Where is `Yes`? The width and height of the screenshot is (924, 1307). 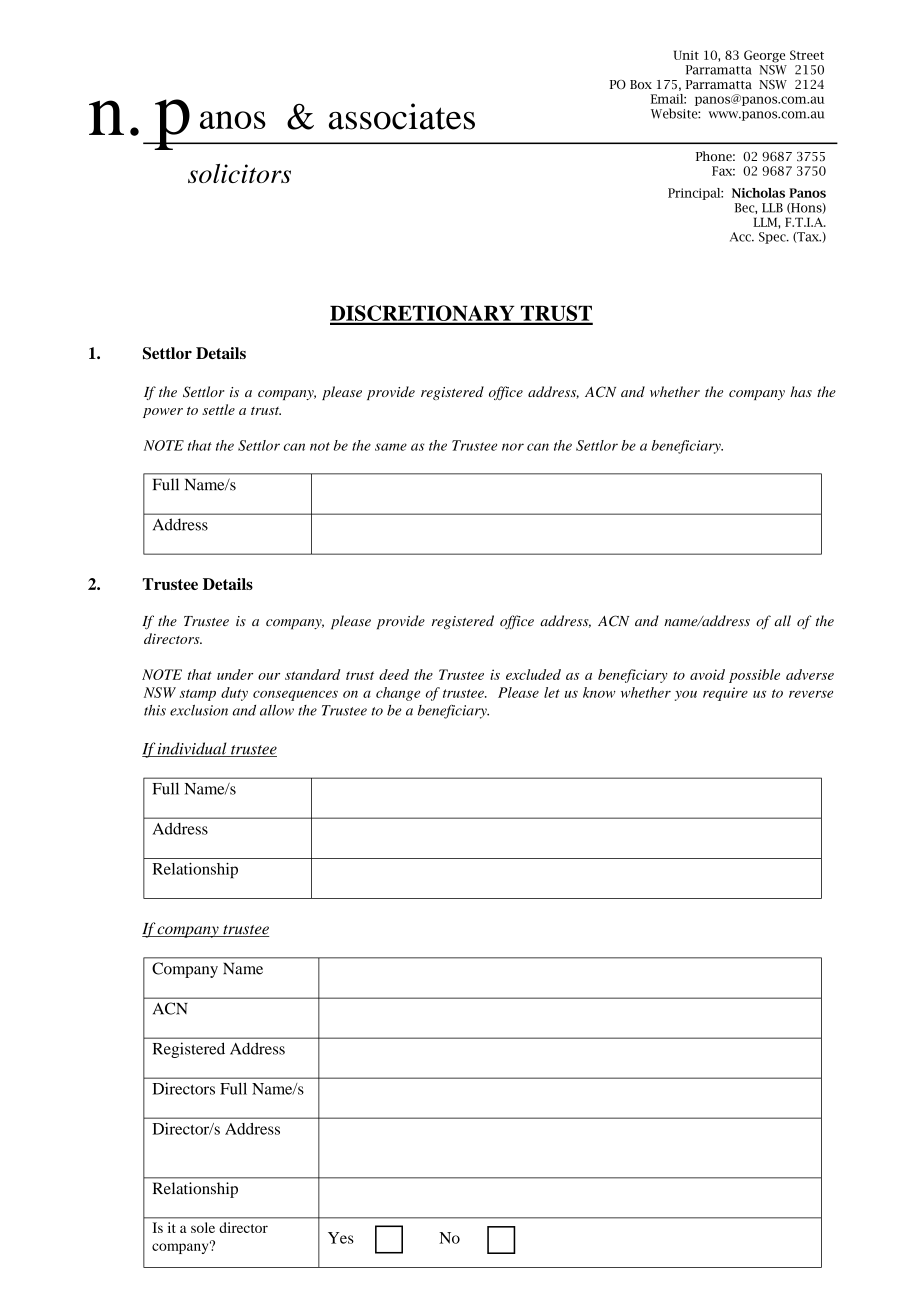 Yes is located at coordinates (341, 1238).
